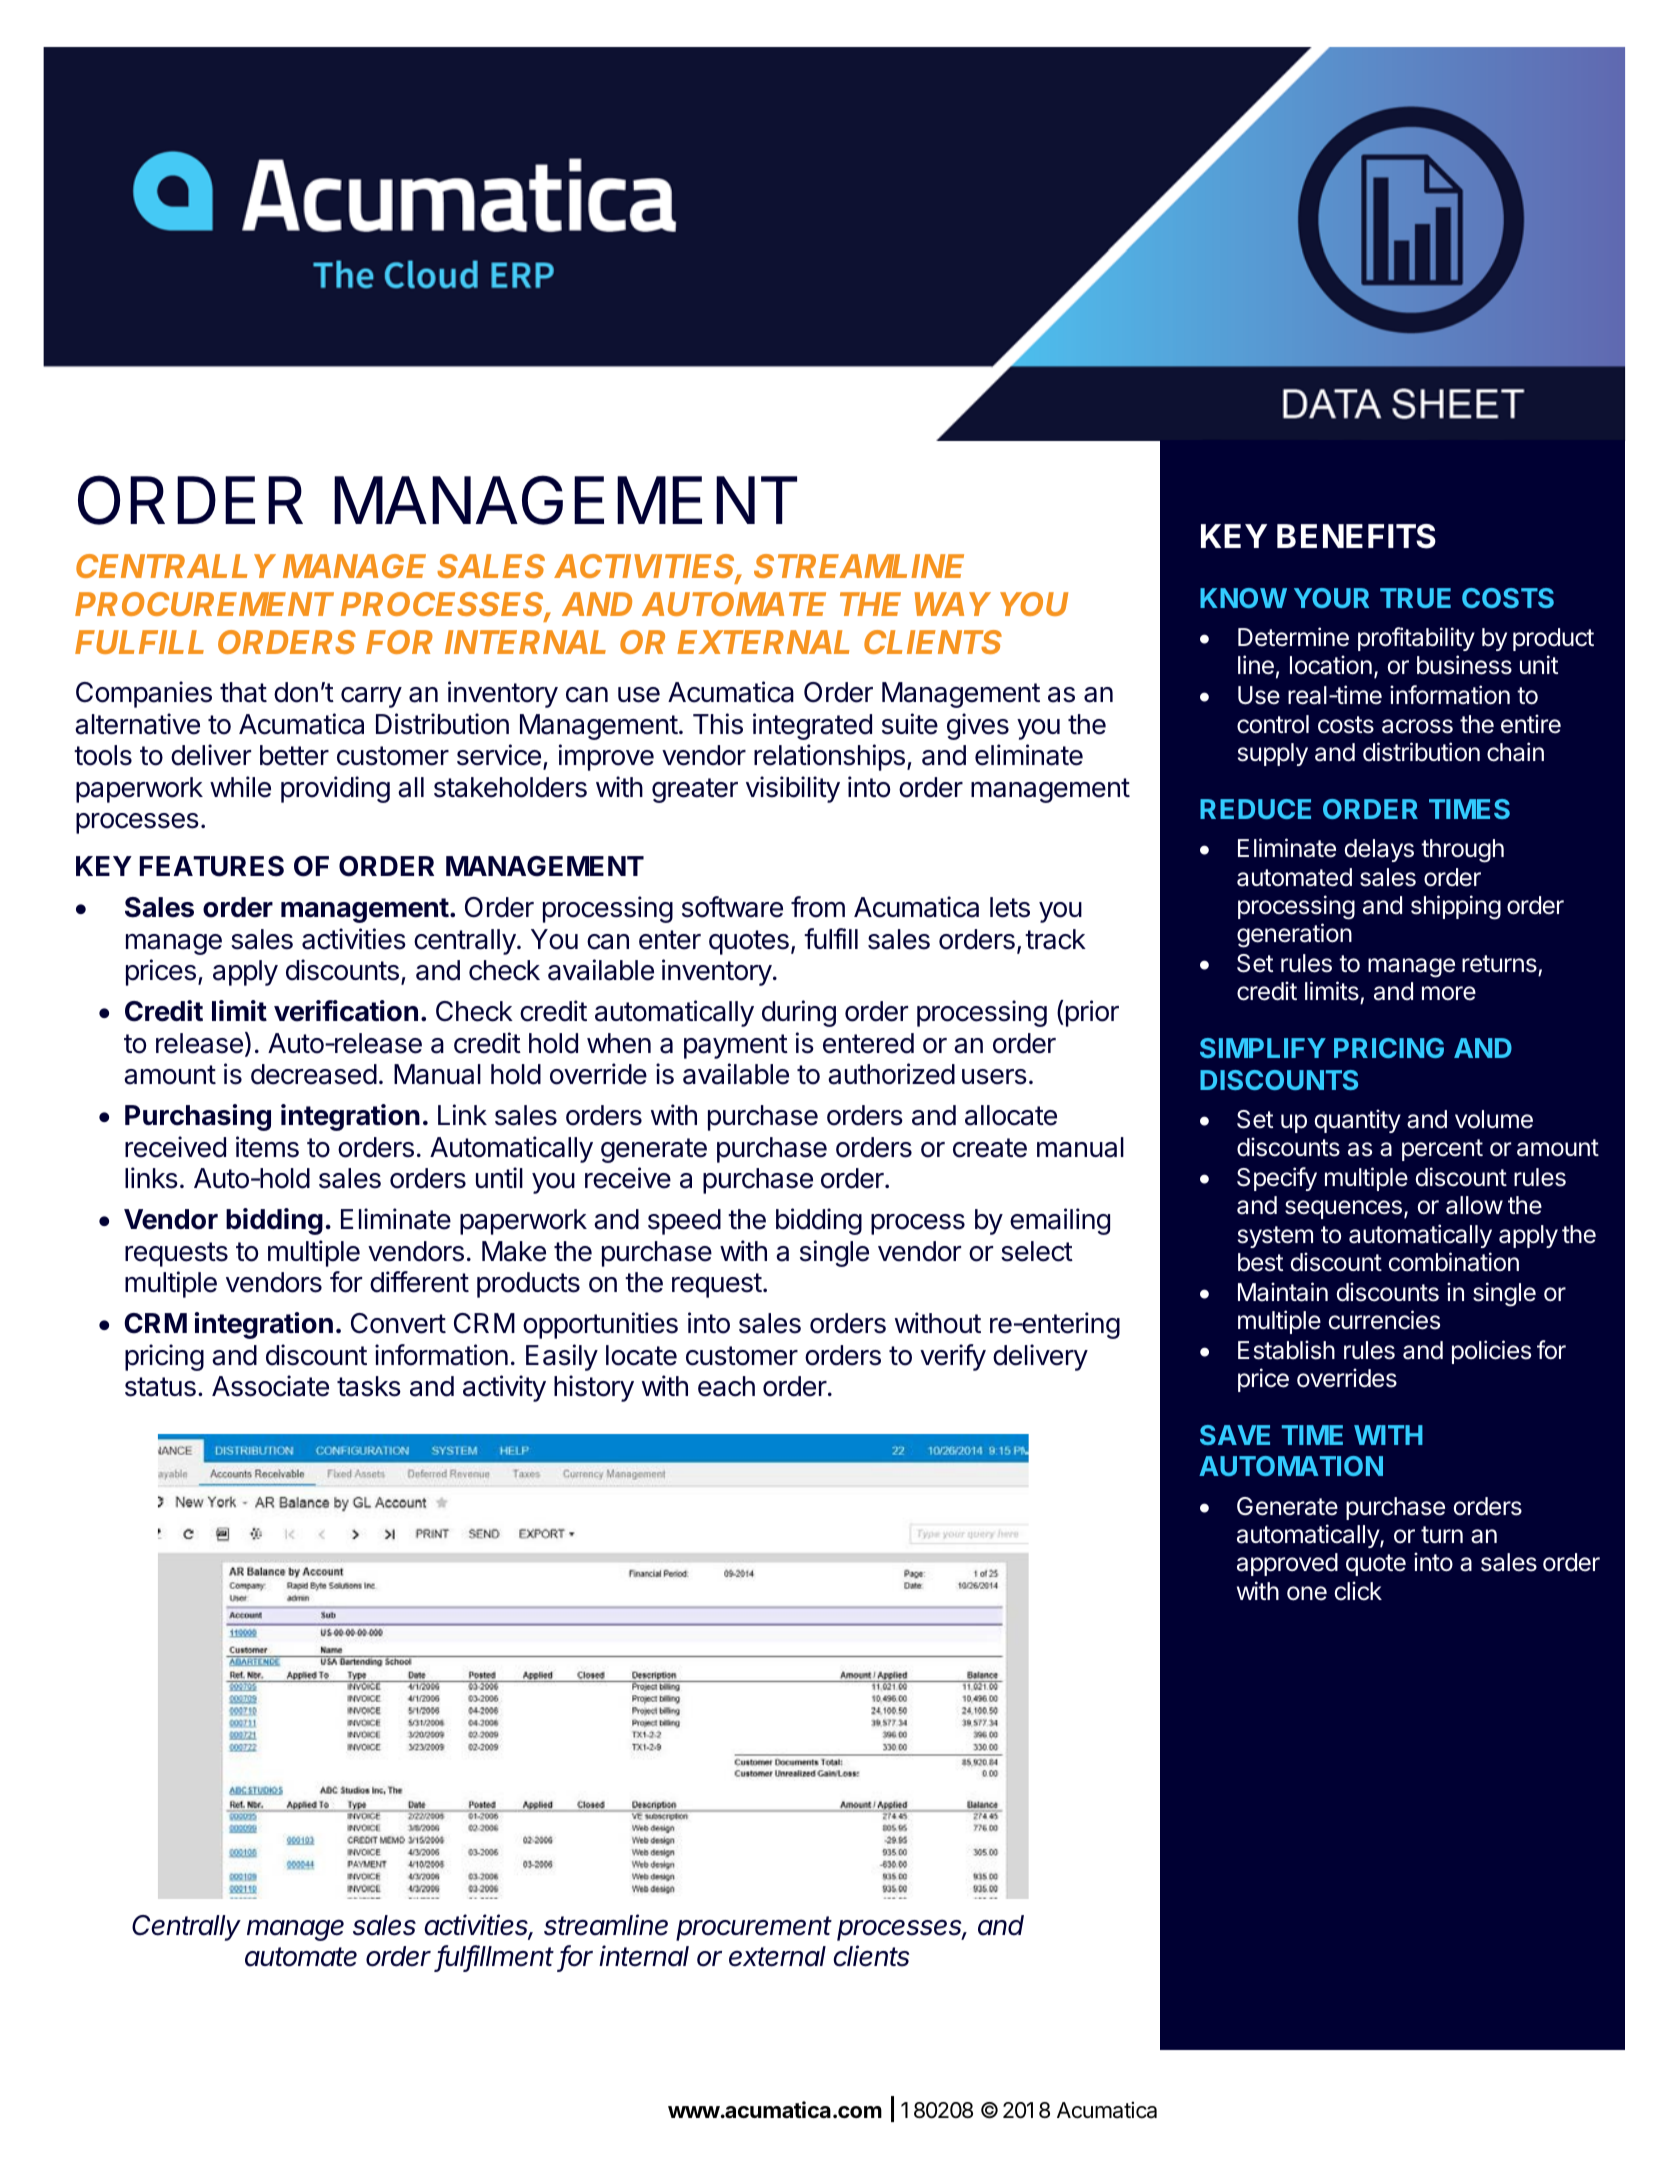 This screenshot has height=2162, width=1670. Describe the element at coordinates (270, 1386) in the screenshot. I see `Associate` at that location.
